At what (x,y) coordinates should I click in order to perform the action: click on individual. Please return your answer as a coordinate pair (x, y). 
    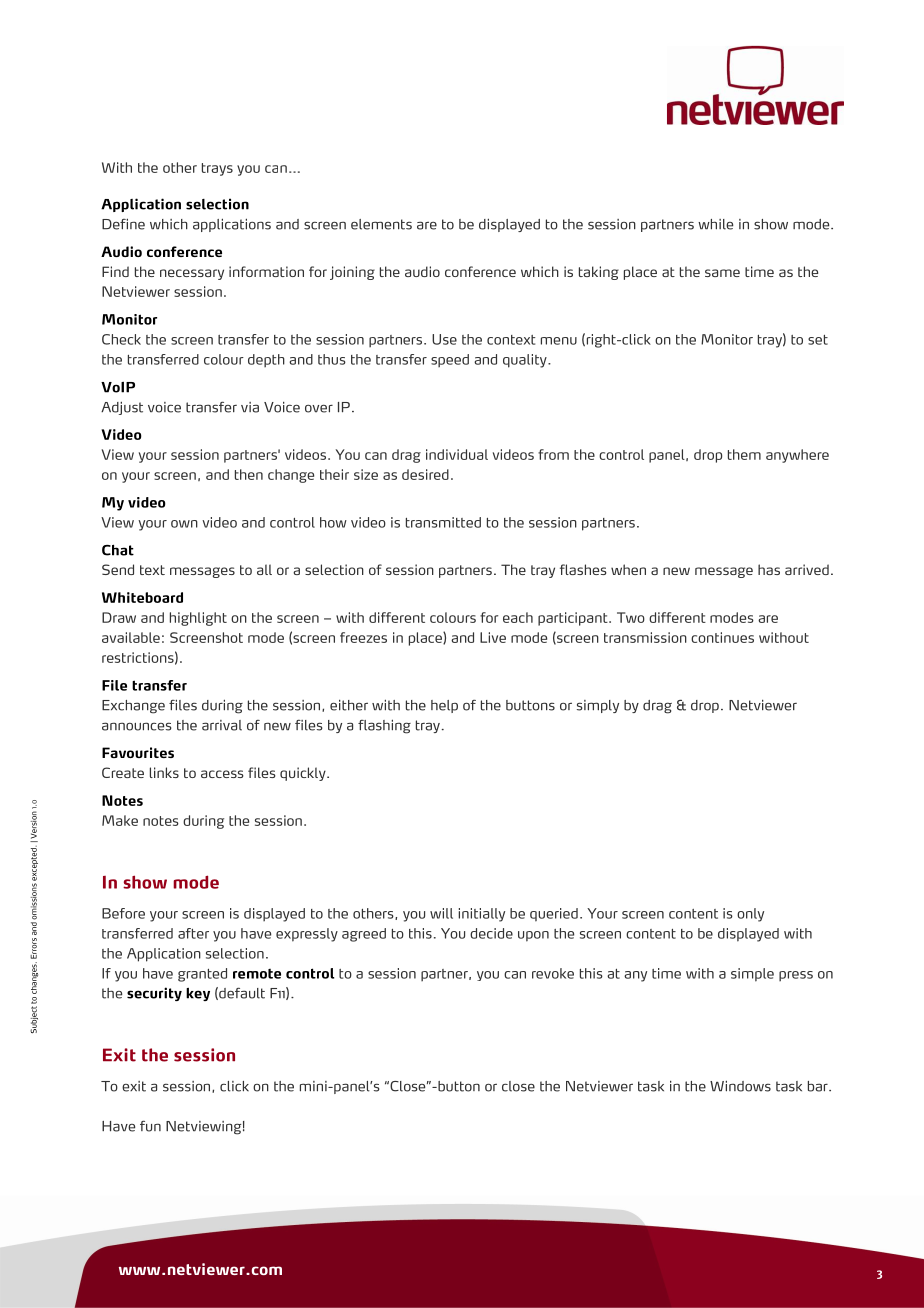
    Looking at the image, I should click on (457, 454).
